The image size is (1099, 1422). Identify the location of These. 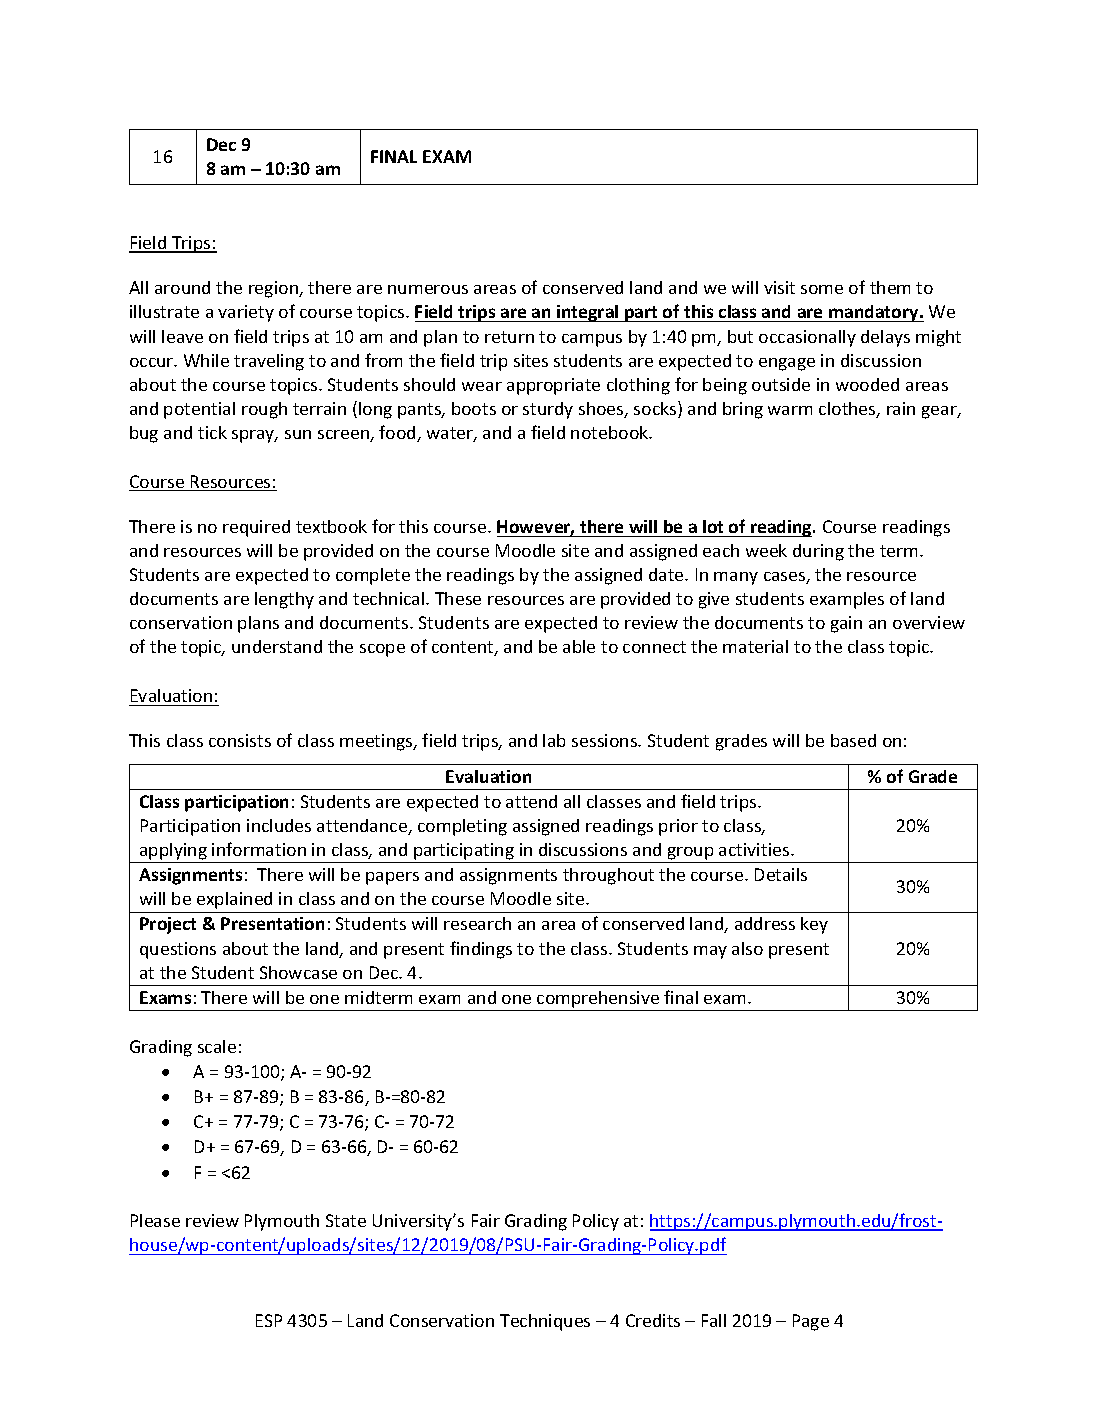
(458, 598).
